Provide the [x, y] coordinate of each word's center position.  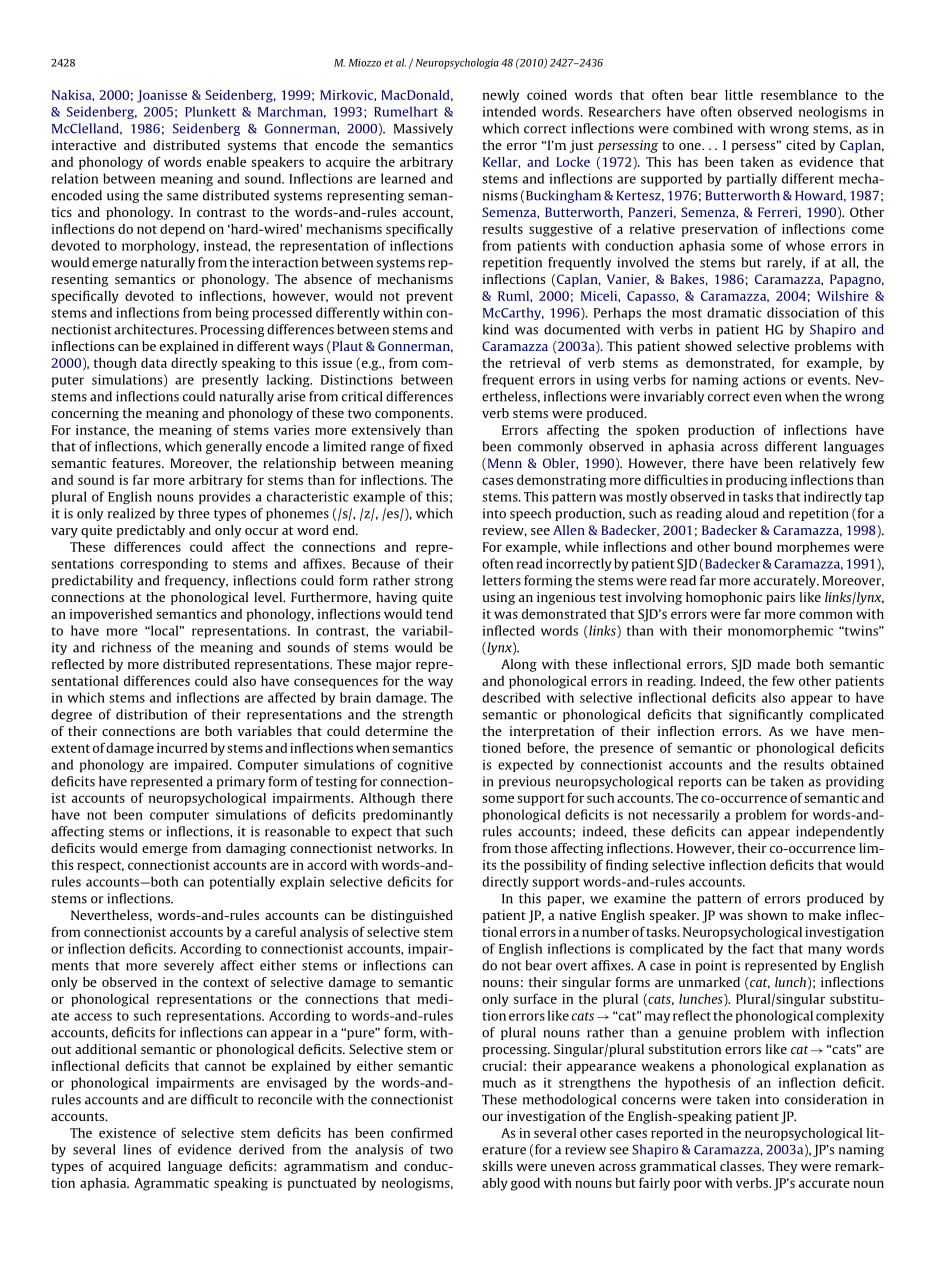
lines [137, 1149]
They [782, 1167]
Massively [423, 129]
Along [519, 665]
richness [126, 647]
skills [497, 1166]
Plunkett [210, 111]
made [773, 664]
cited [801, 145]
